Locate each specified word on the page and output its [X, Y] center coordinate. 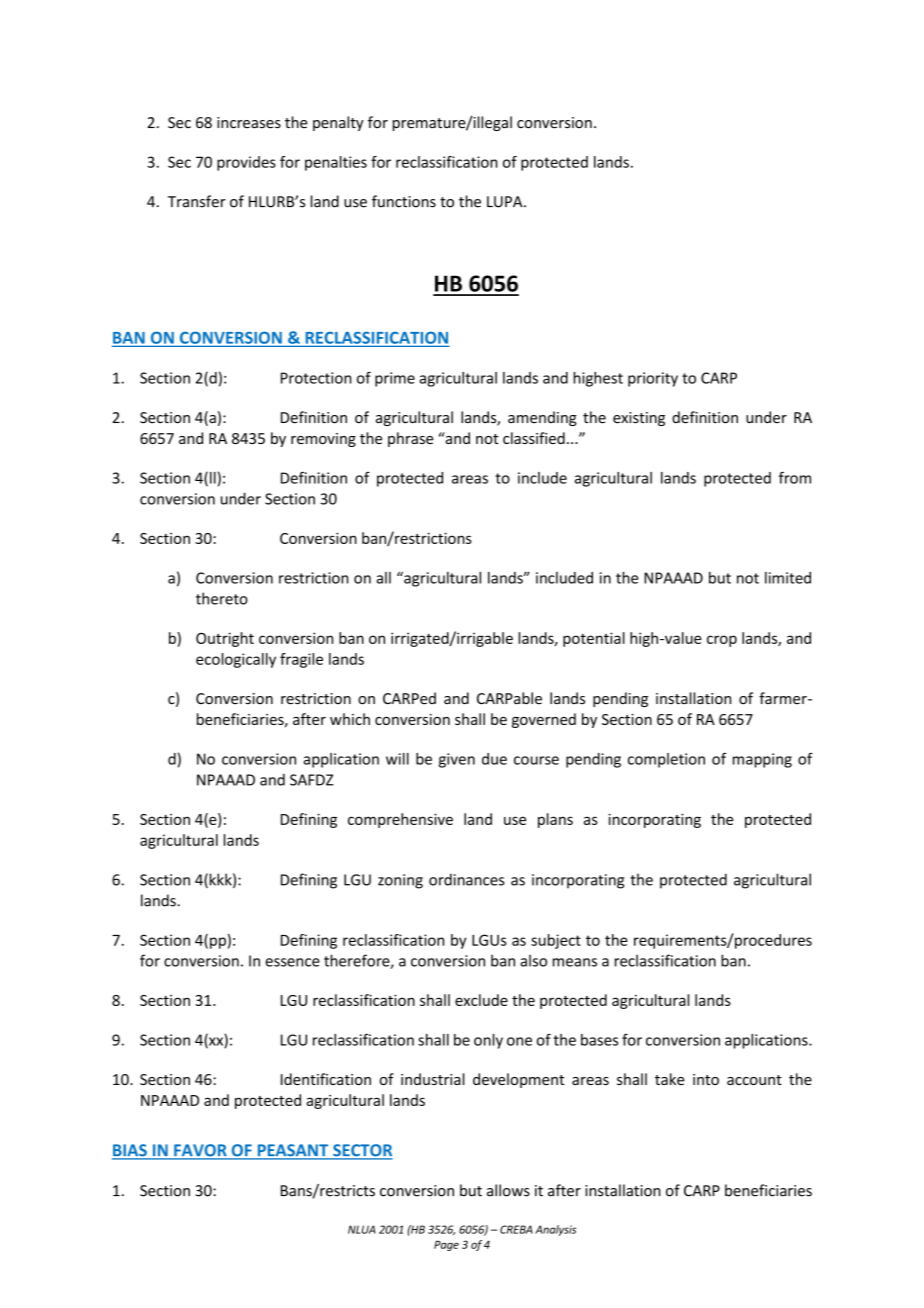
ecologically [236, 660]
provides [246, 163]
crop [722, 641]
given [457, 760]
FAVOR [200, 1151]
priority [653, 379]
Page [446, 1245]
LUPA [506, 202]
